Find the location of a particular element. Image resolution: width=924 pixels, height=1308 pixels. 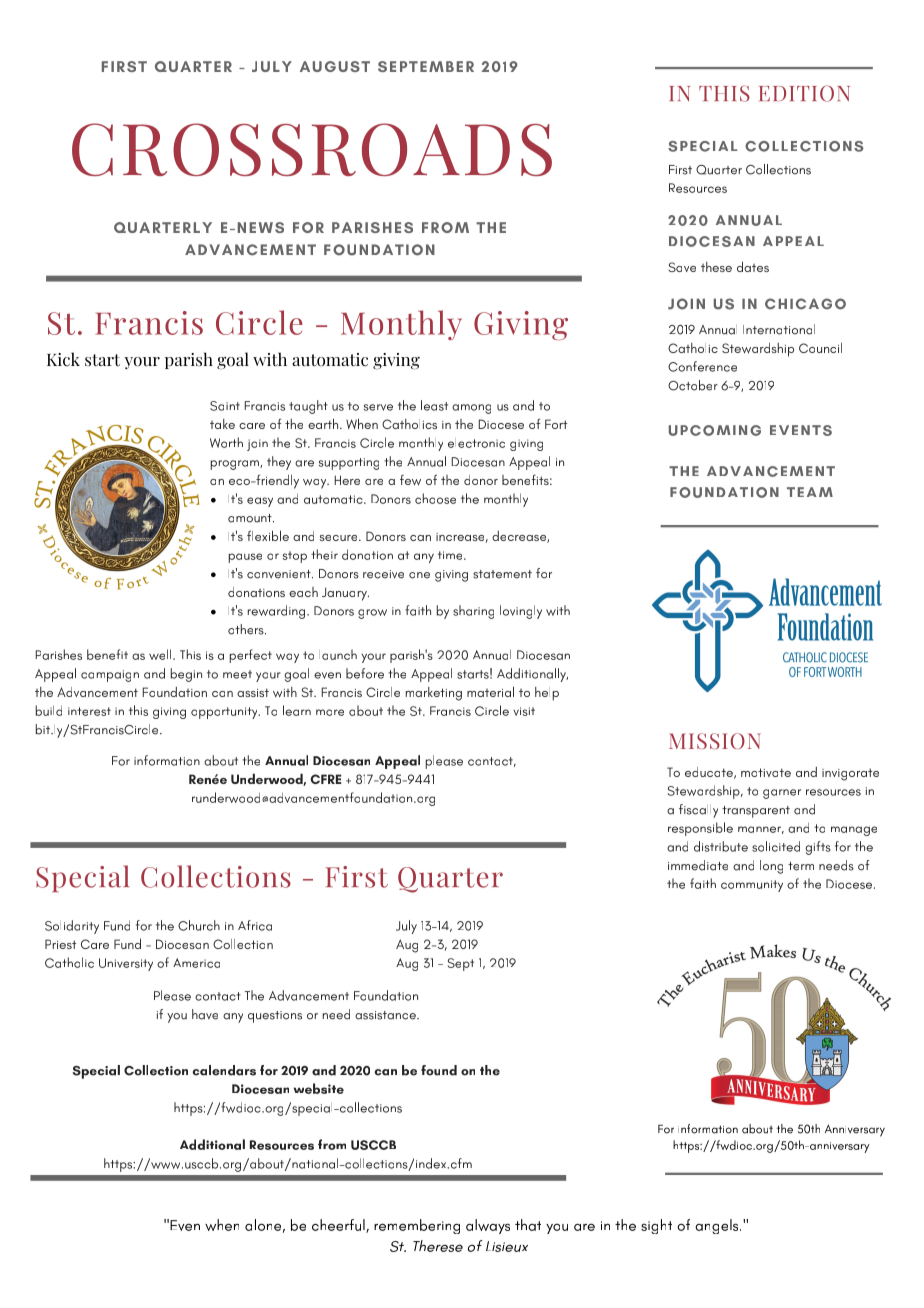

EDITION is located at coordinates (804, 93).
